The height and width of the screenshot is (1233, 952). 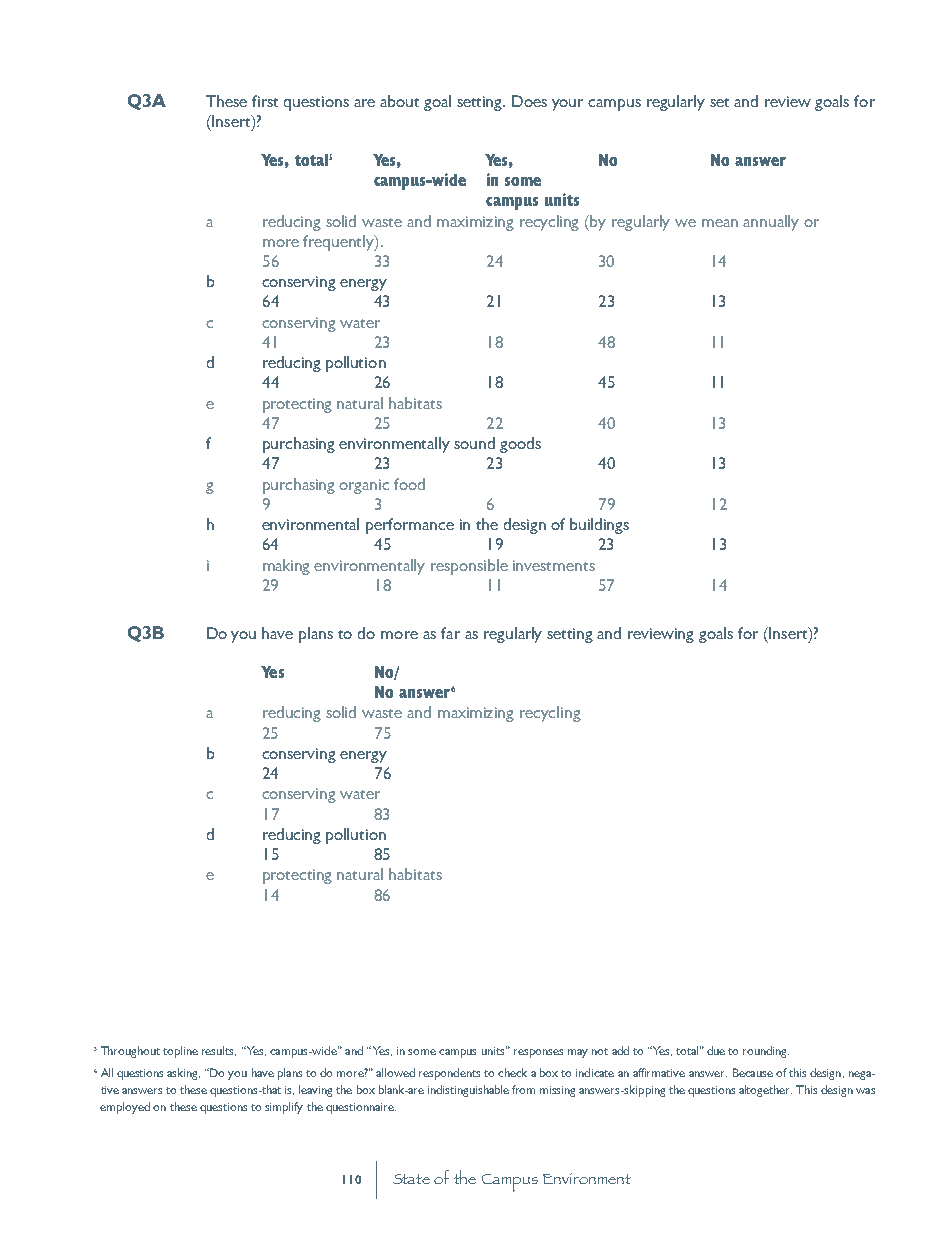 I want to click on due, so click(x=716, y=1050).
